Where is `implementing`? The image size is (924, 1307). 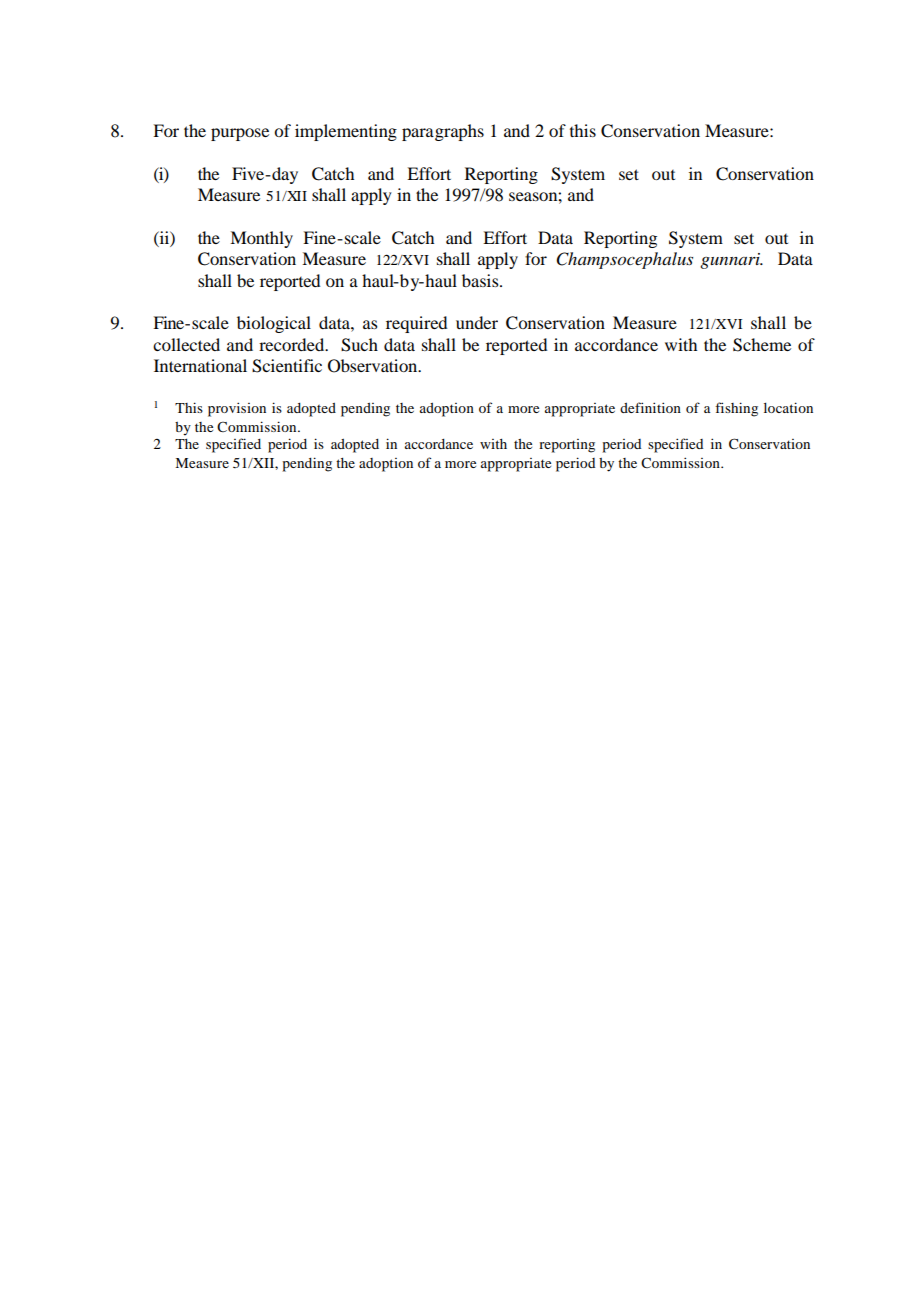 implementing is located at coordinates (346, 132).
